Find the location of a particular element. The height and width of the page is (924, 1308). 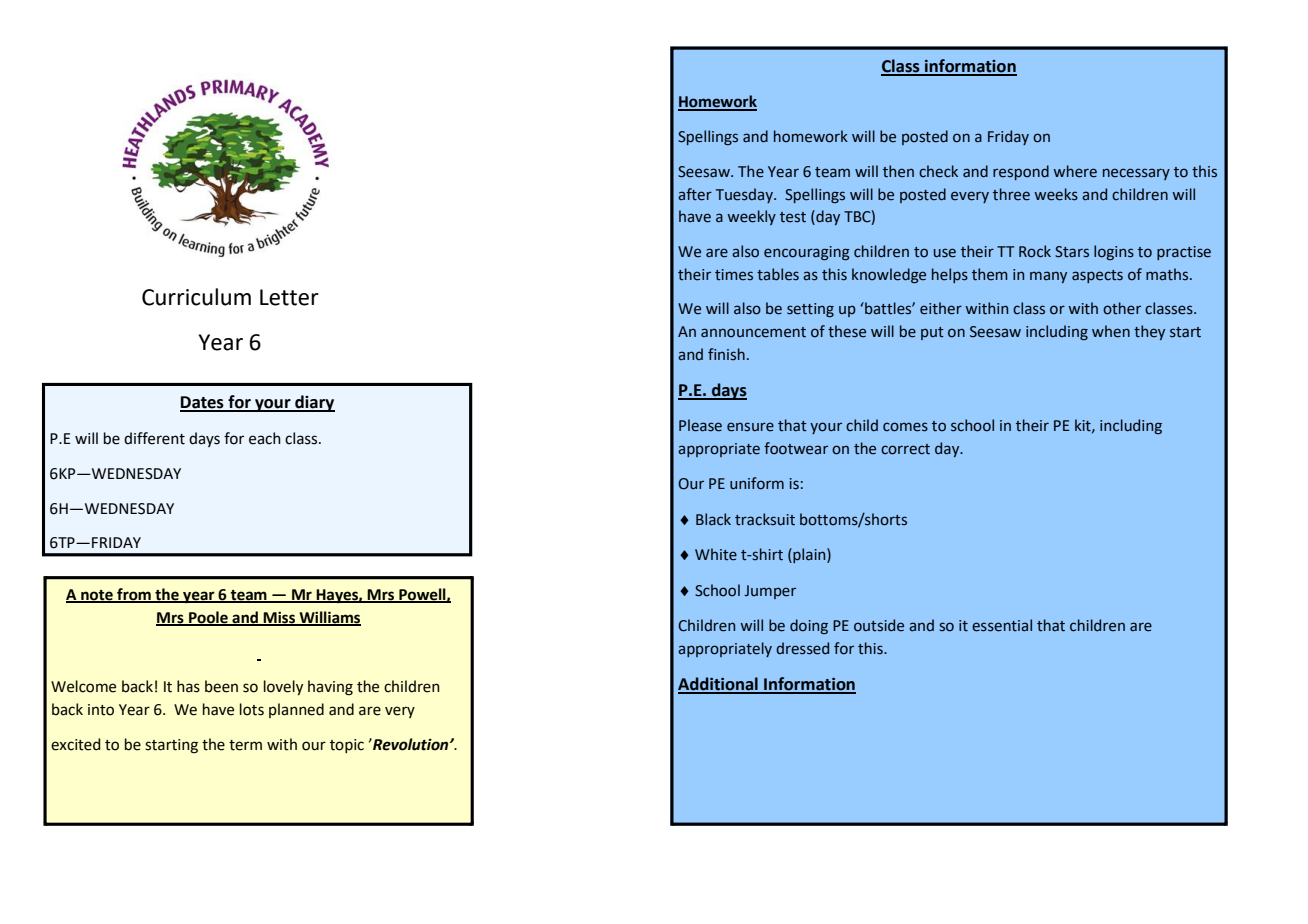

weeks is located at coordinates (1056, 194).
